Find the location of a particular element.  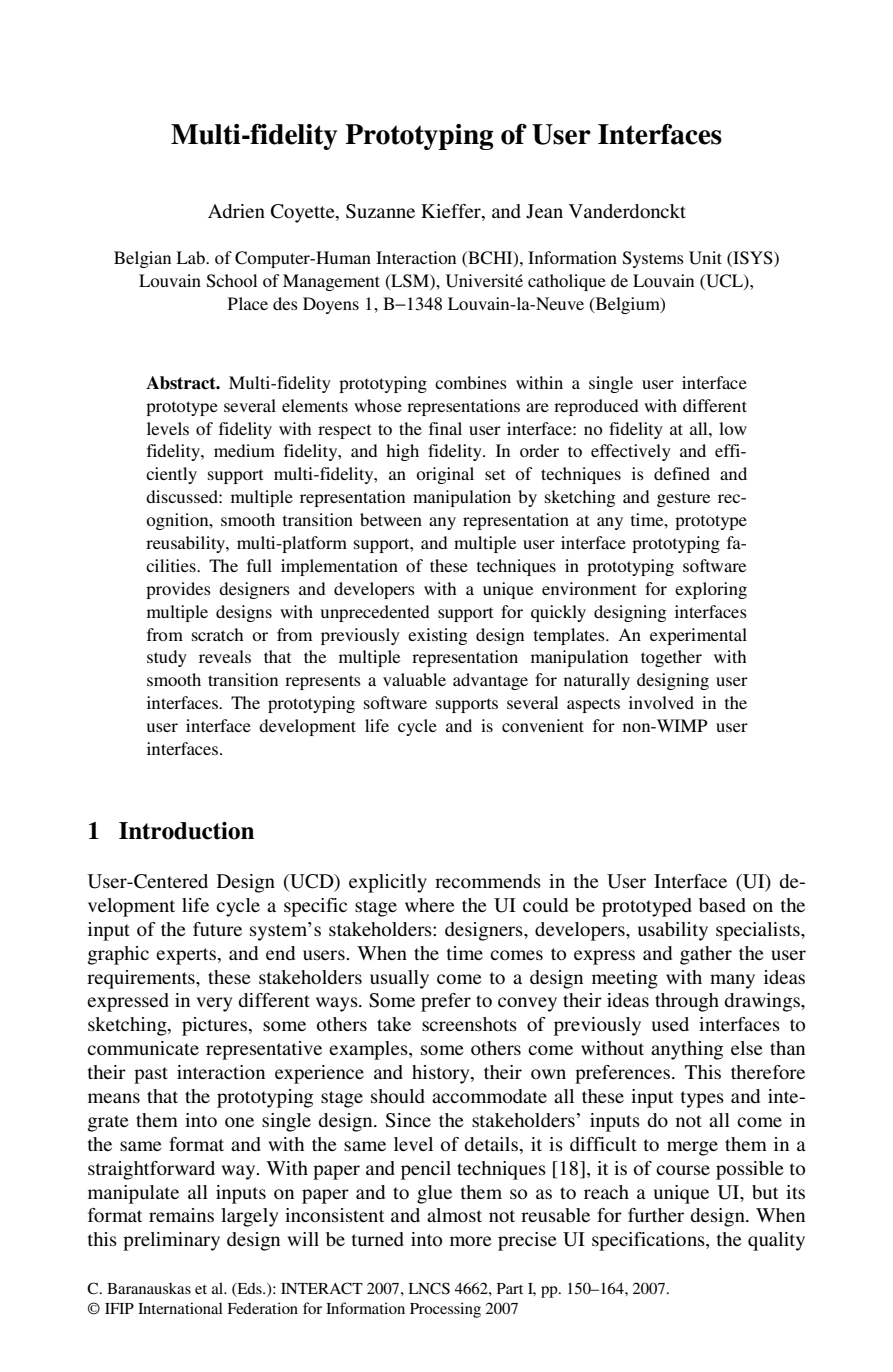

Lab is located at coordinates (191, 257).
